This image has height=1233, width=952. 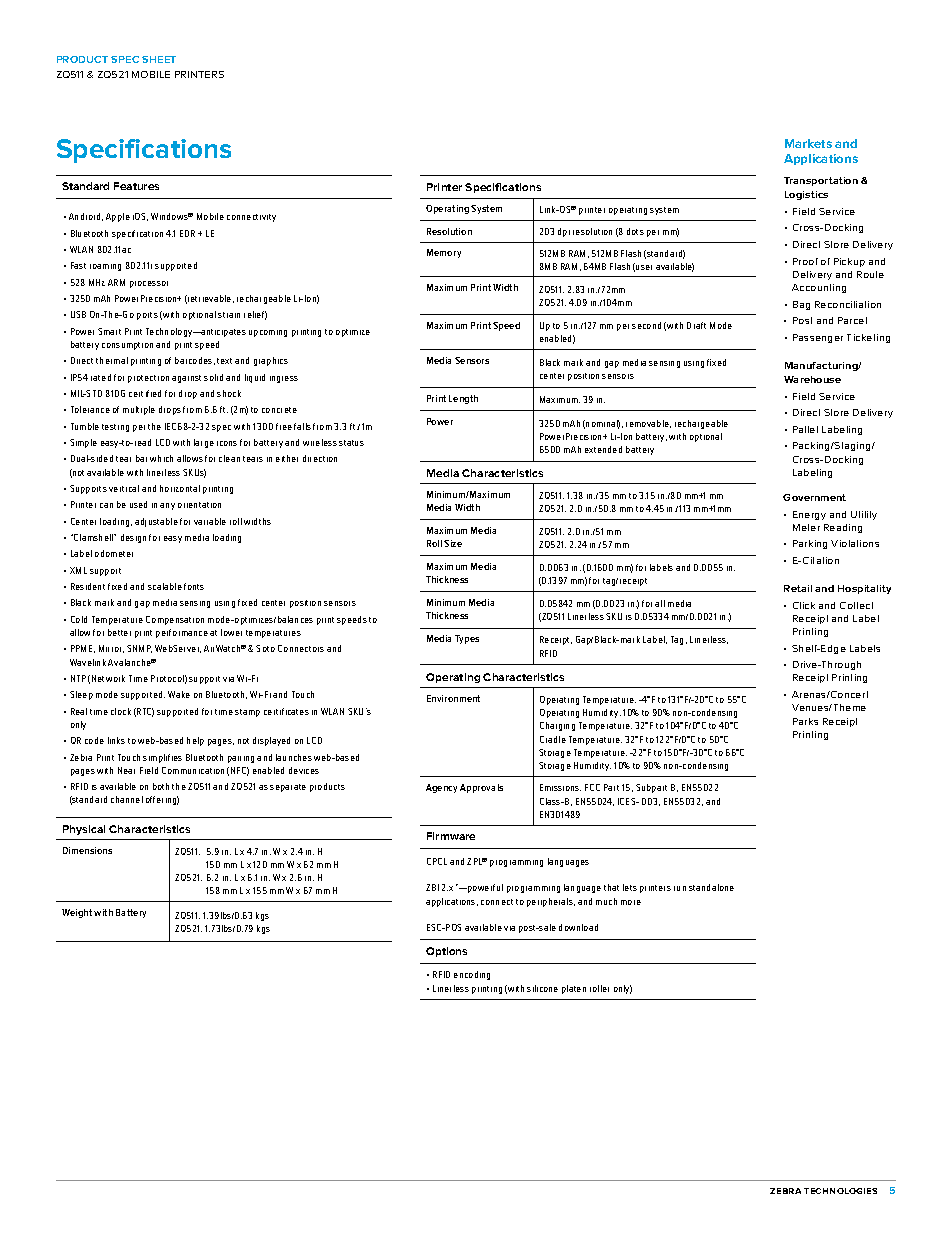 I want to click on Types, so click(x=467, y=639).
